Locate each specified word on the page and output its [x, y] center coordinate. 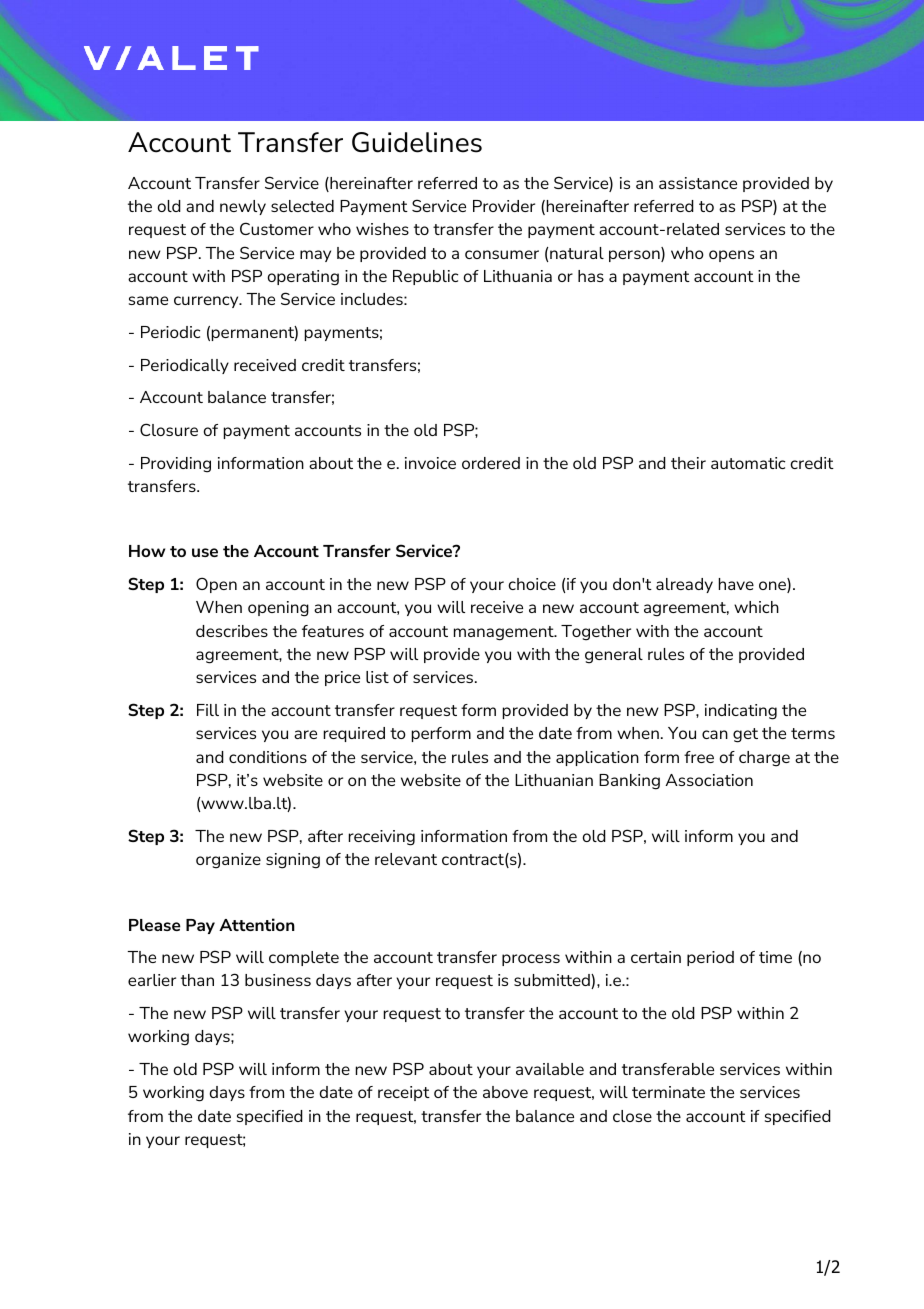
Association [709, 780]
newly [243, 207]
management [505, 633]
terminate [668, 1092]
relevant [406, 859]
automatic [748, 463]
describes [232, 631]
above [505, 1092]
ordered [491, 463]
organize [228, 861]
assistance [698, 183]
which [756, 607]
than [197, 980]
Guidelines [417, 142]
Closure [169, 429]
